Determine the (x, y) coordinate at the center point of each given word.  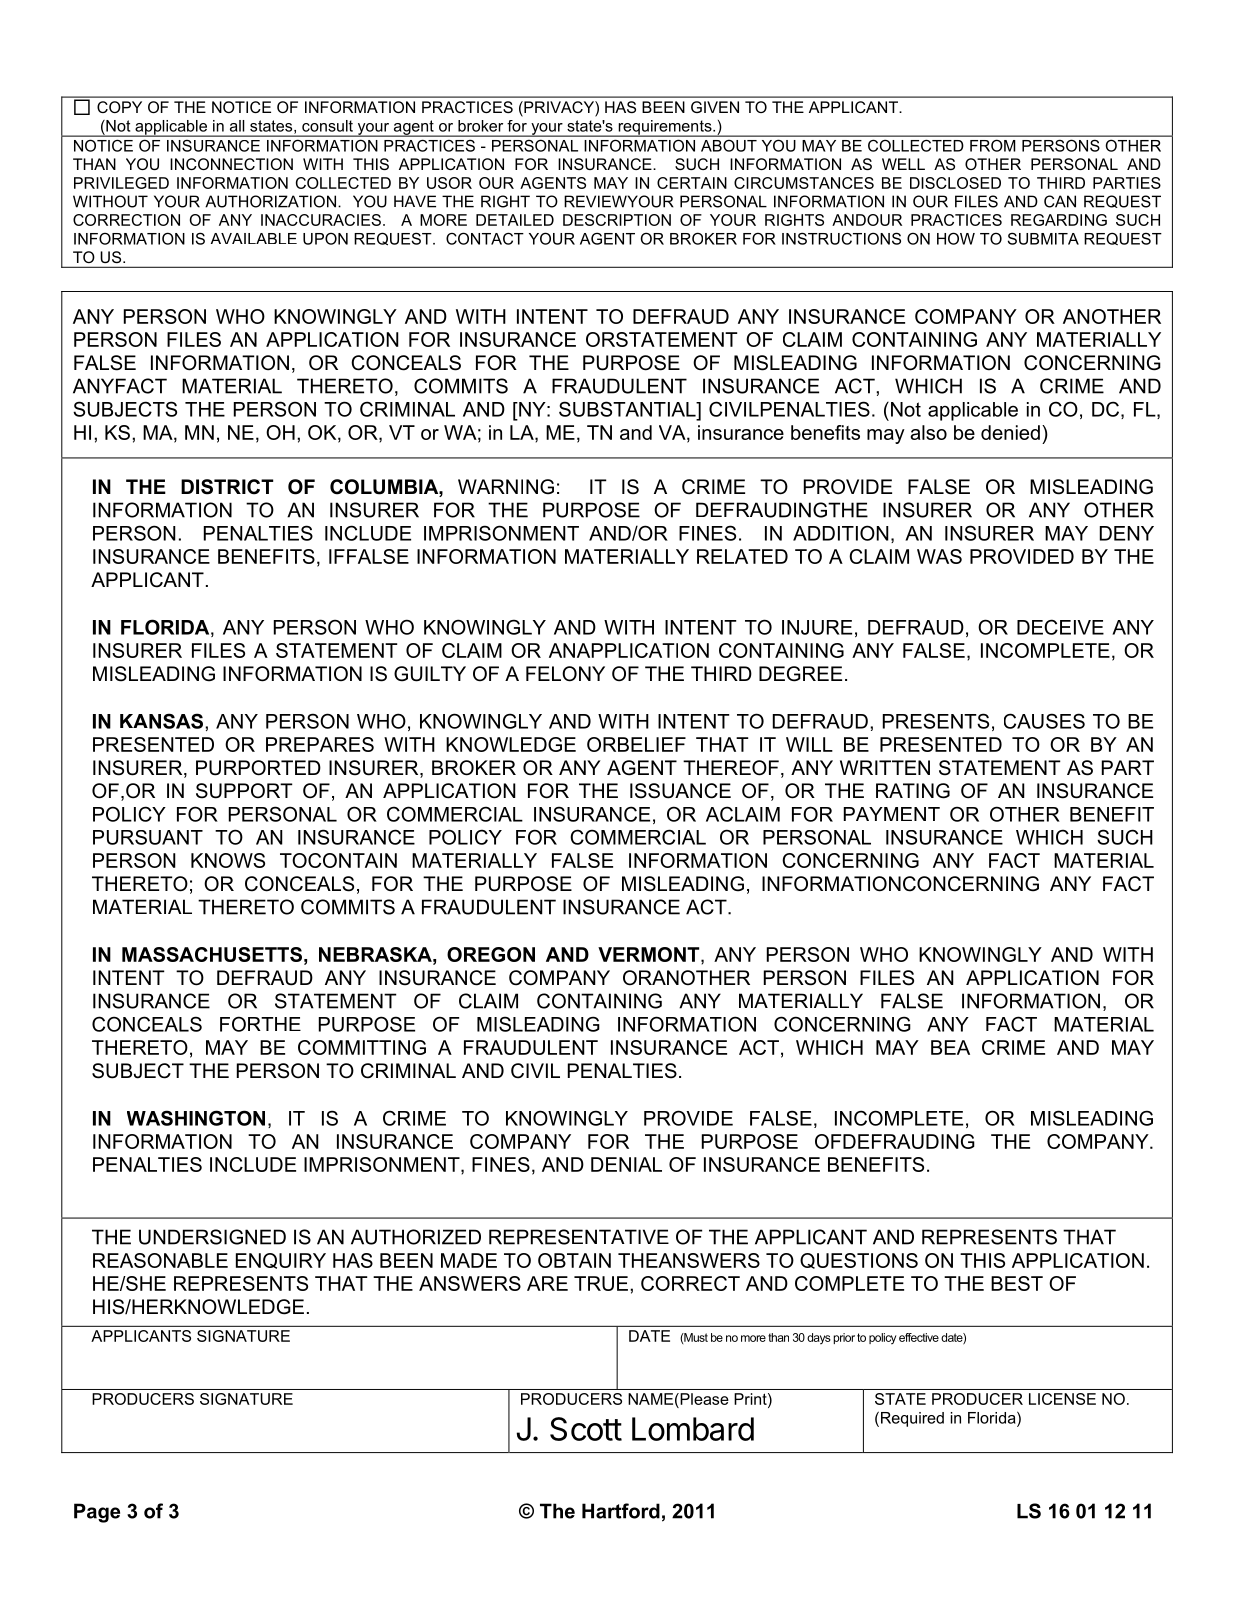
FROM (992, 146)
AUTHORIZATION (270, 201)
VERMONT (650, 954)
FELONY (565, 674)
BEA (950, 1047)
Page (97, 1513)
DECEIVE (1060, 627)
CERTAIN (692, 183)
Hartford (621, 1511)
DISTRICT (227, 487)
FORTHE (260, 1024)
